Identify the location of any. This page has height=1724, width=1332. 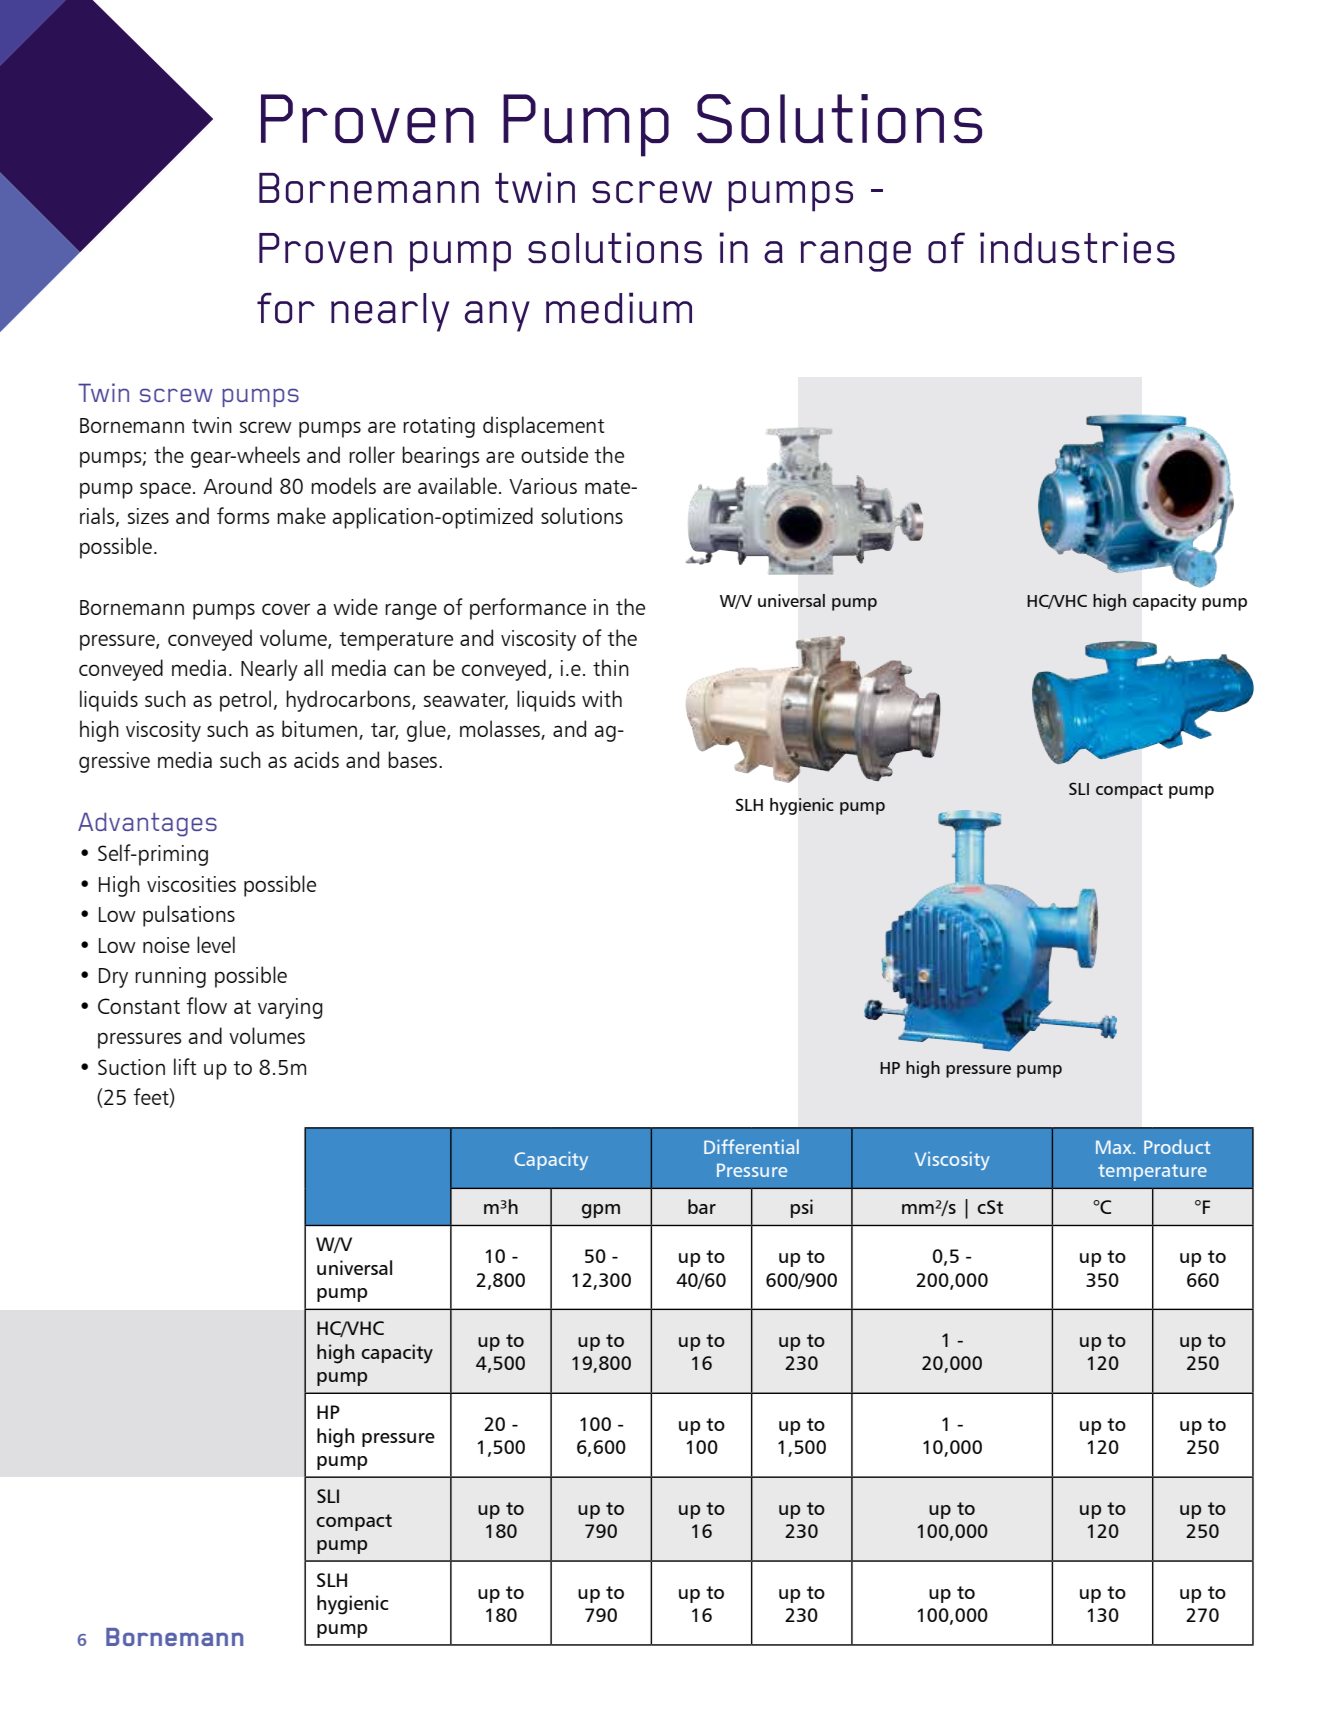
(497, 316).
